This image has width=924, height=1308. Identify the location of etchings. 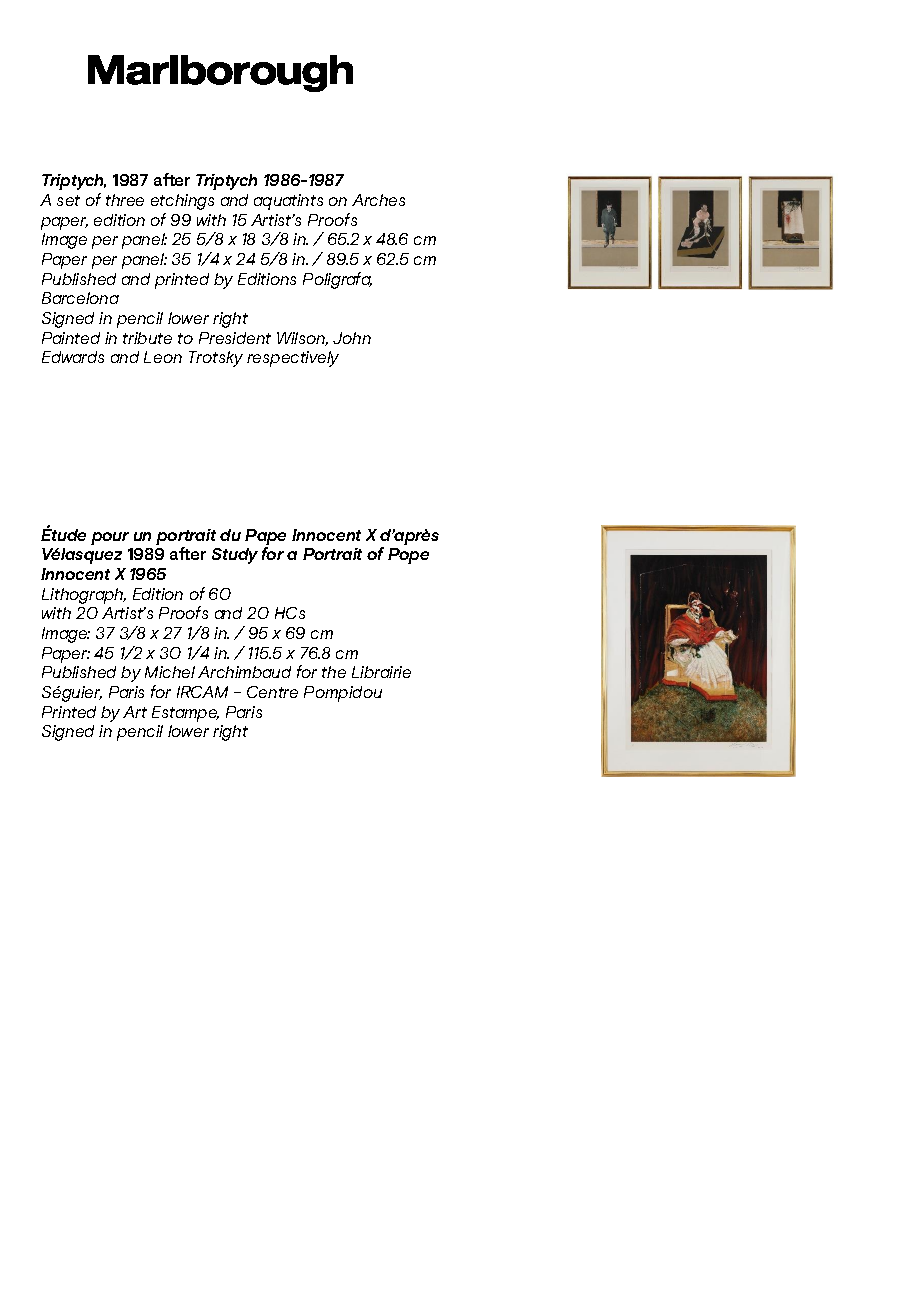
(182, 202).
